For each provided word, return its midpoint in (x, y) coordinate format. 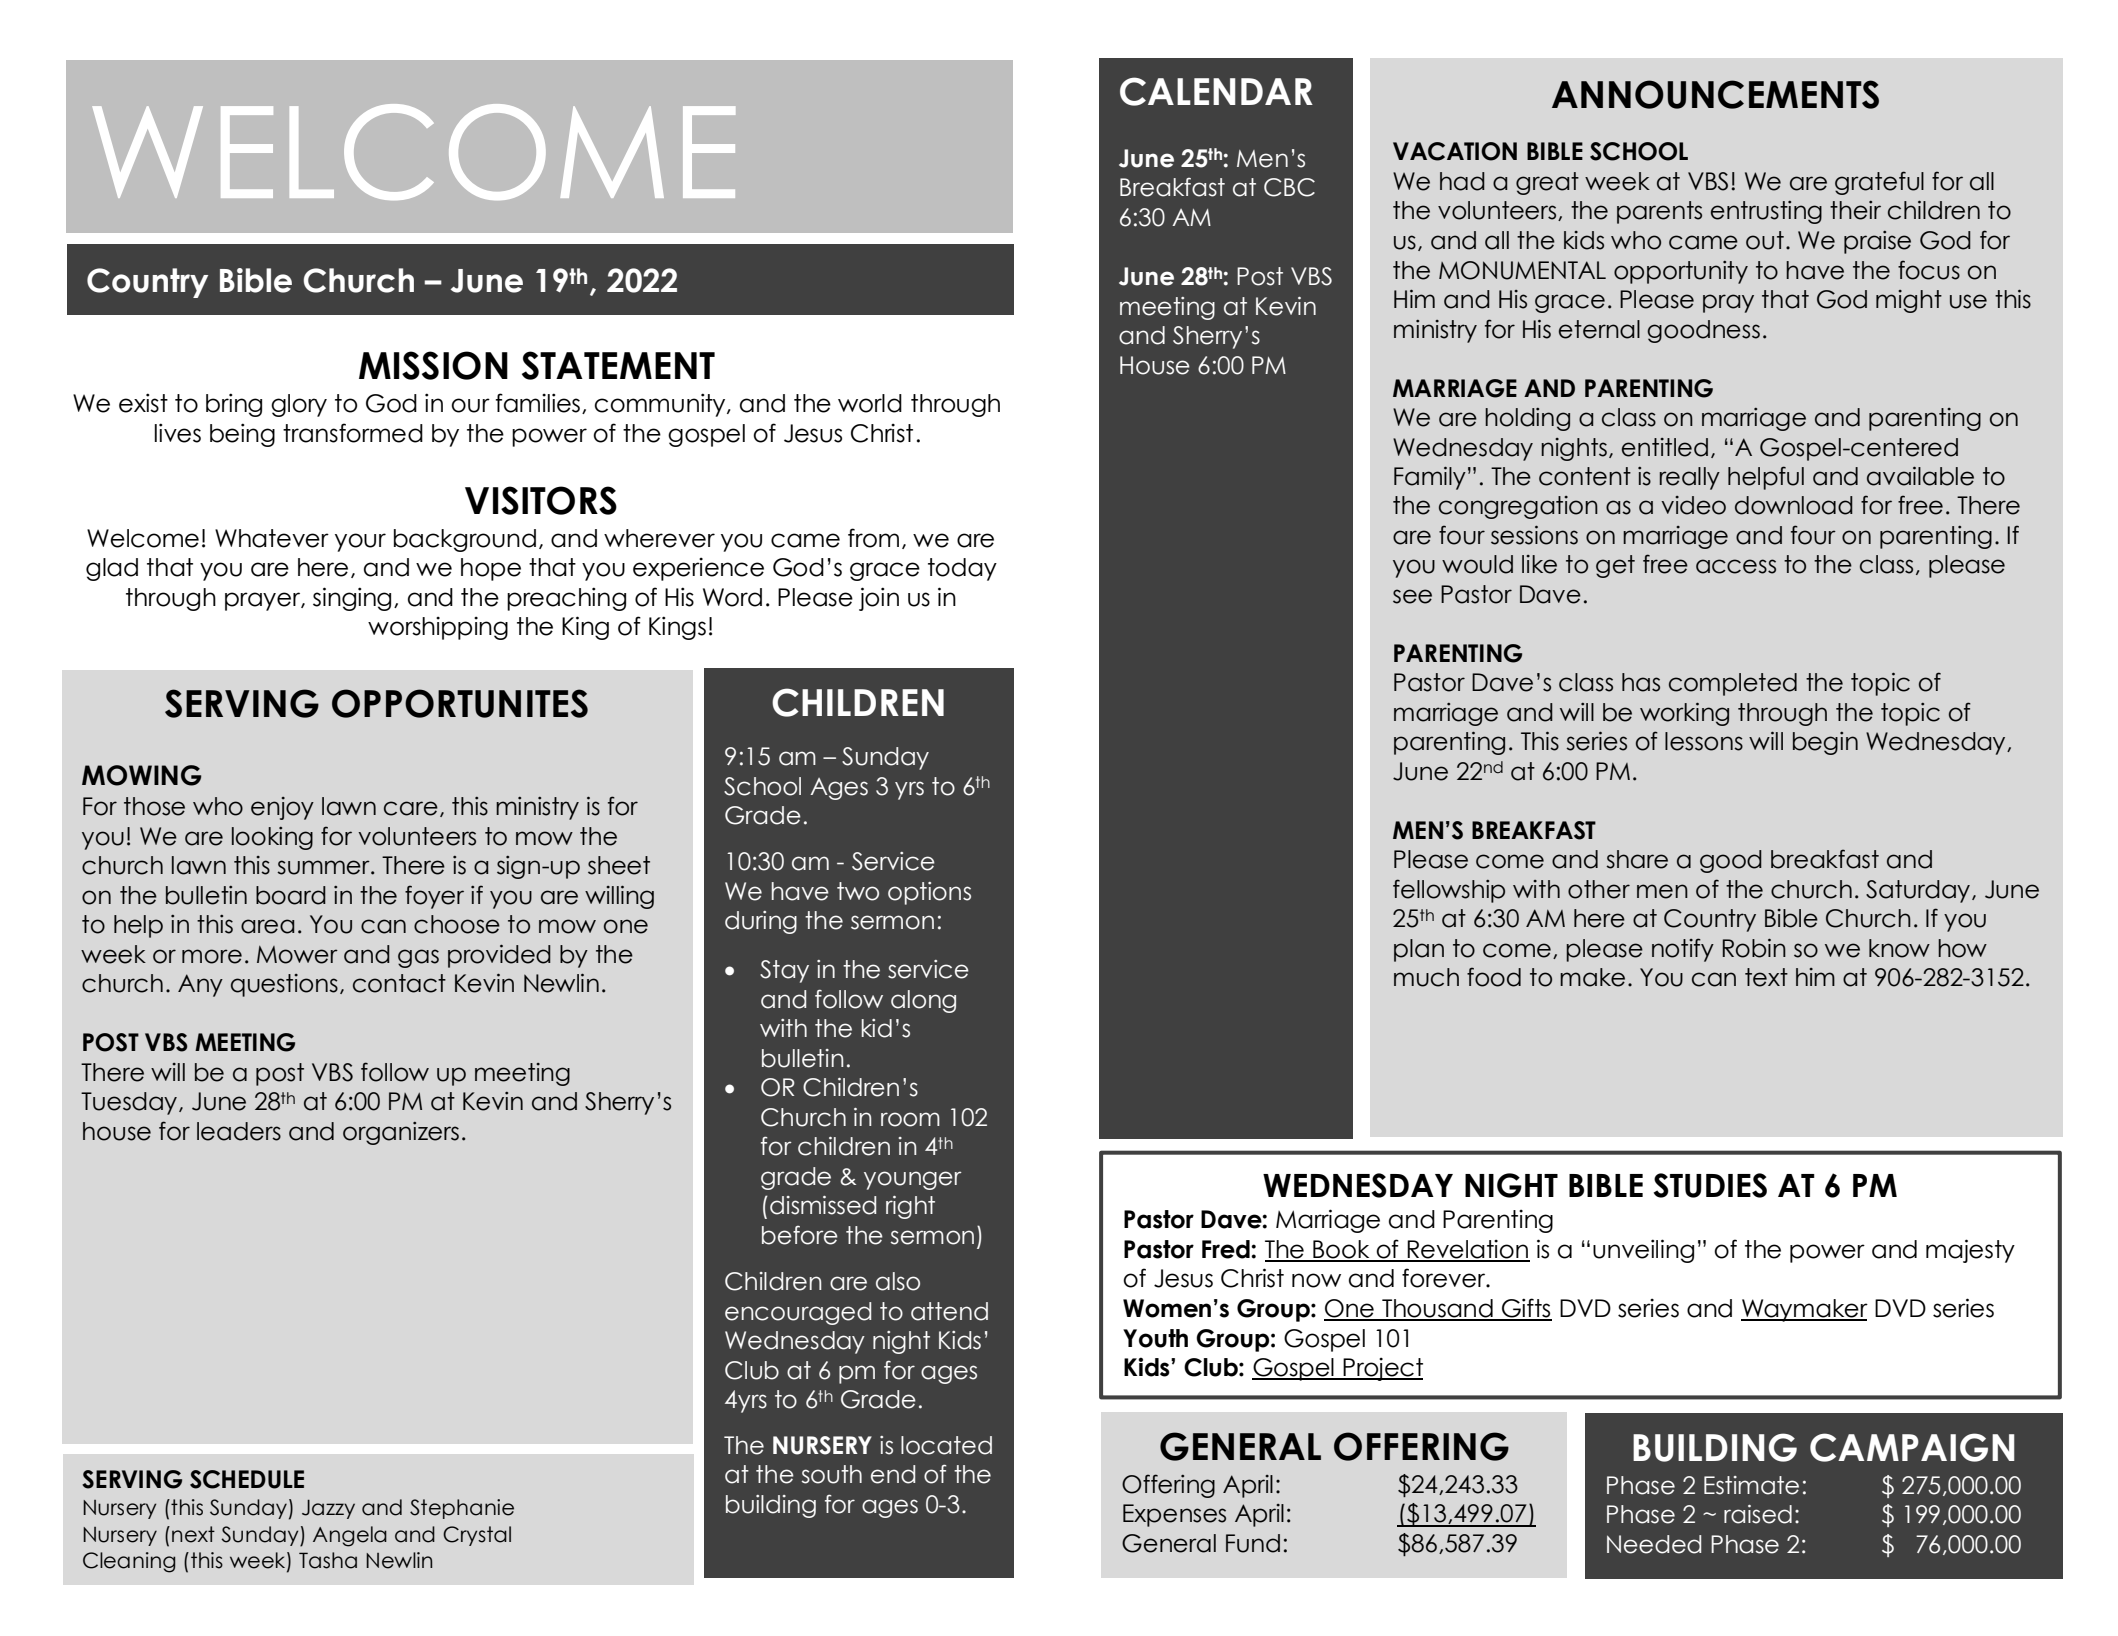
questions (284, 985)
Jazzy (328, 1509)
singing (352, 599)
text (1766, 977)
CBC (1289, 187)
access (1736, 566)
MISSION (433, 365)
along (923, 1001)
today (962, 569)
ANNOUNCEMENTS (1715, 94)
